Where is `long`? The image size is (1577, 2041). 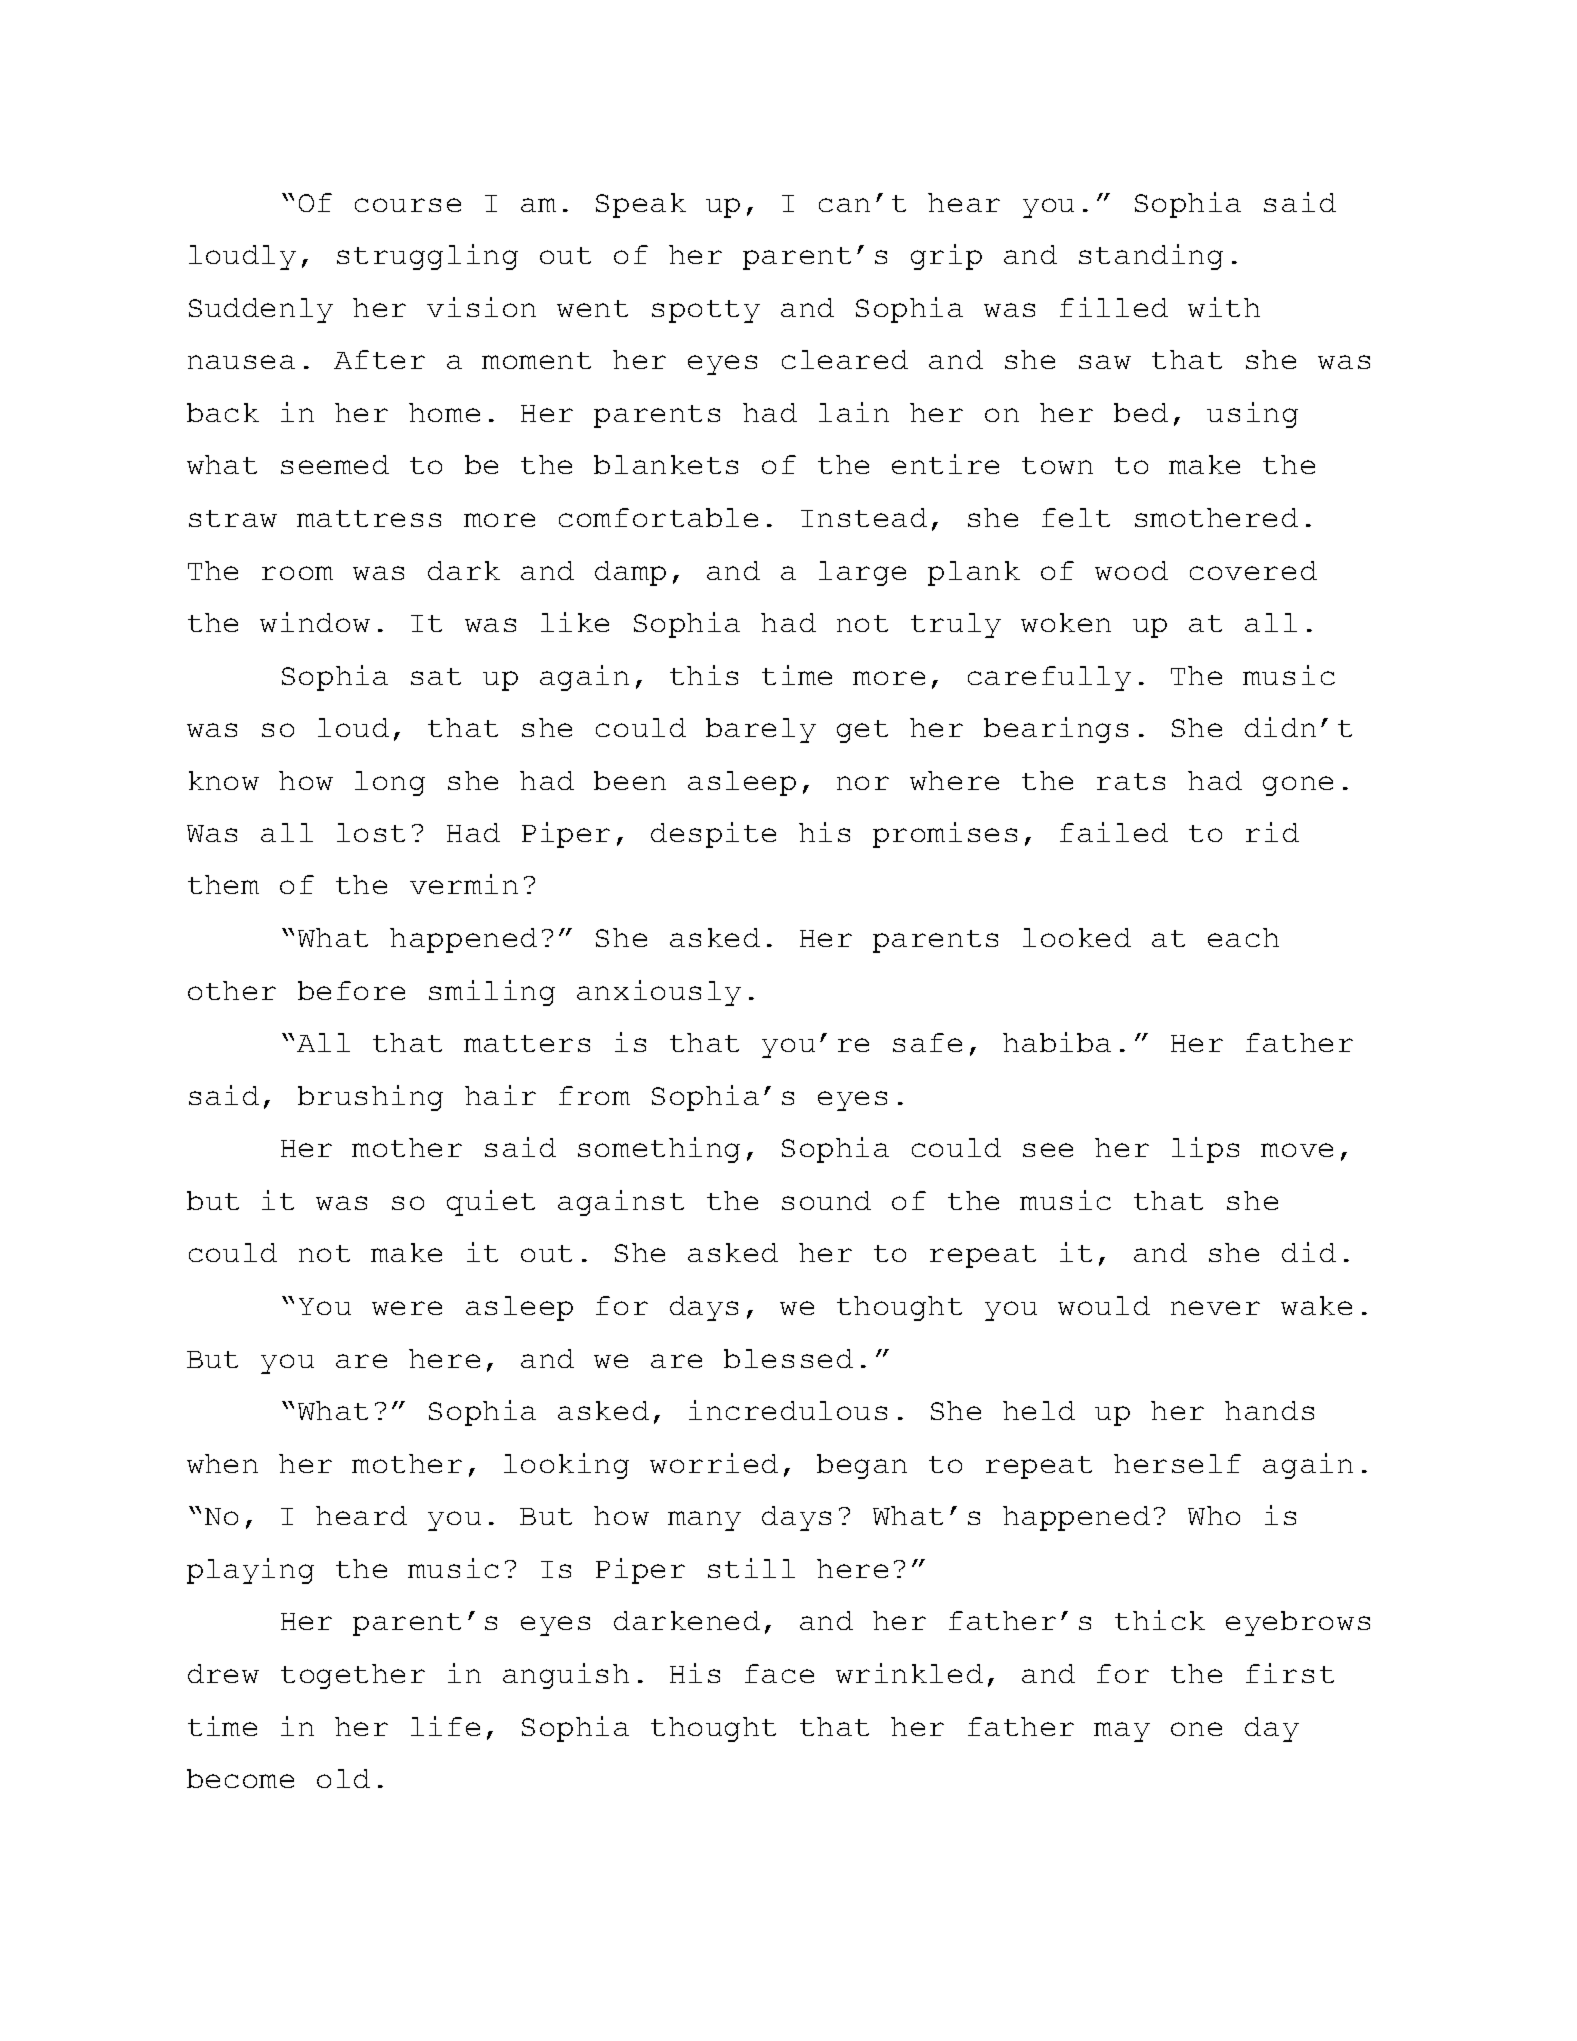 long is located at coordinates (390, 783).
